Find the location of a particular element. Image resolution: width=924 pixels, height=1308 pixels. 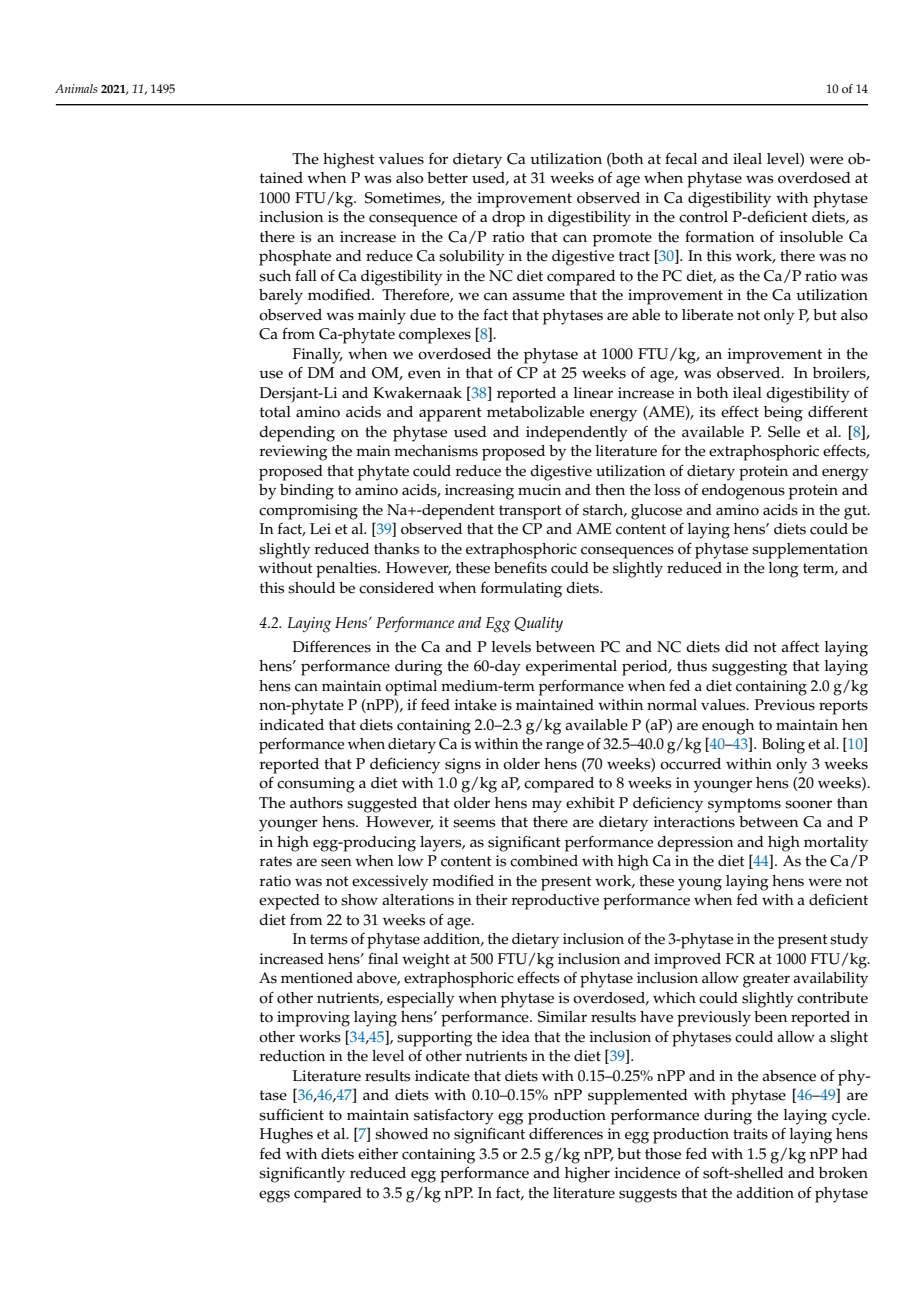

traits is located at coordinates (750, 1134).
